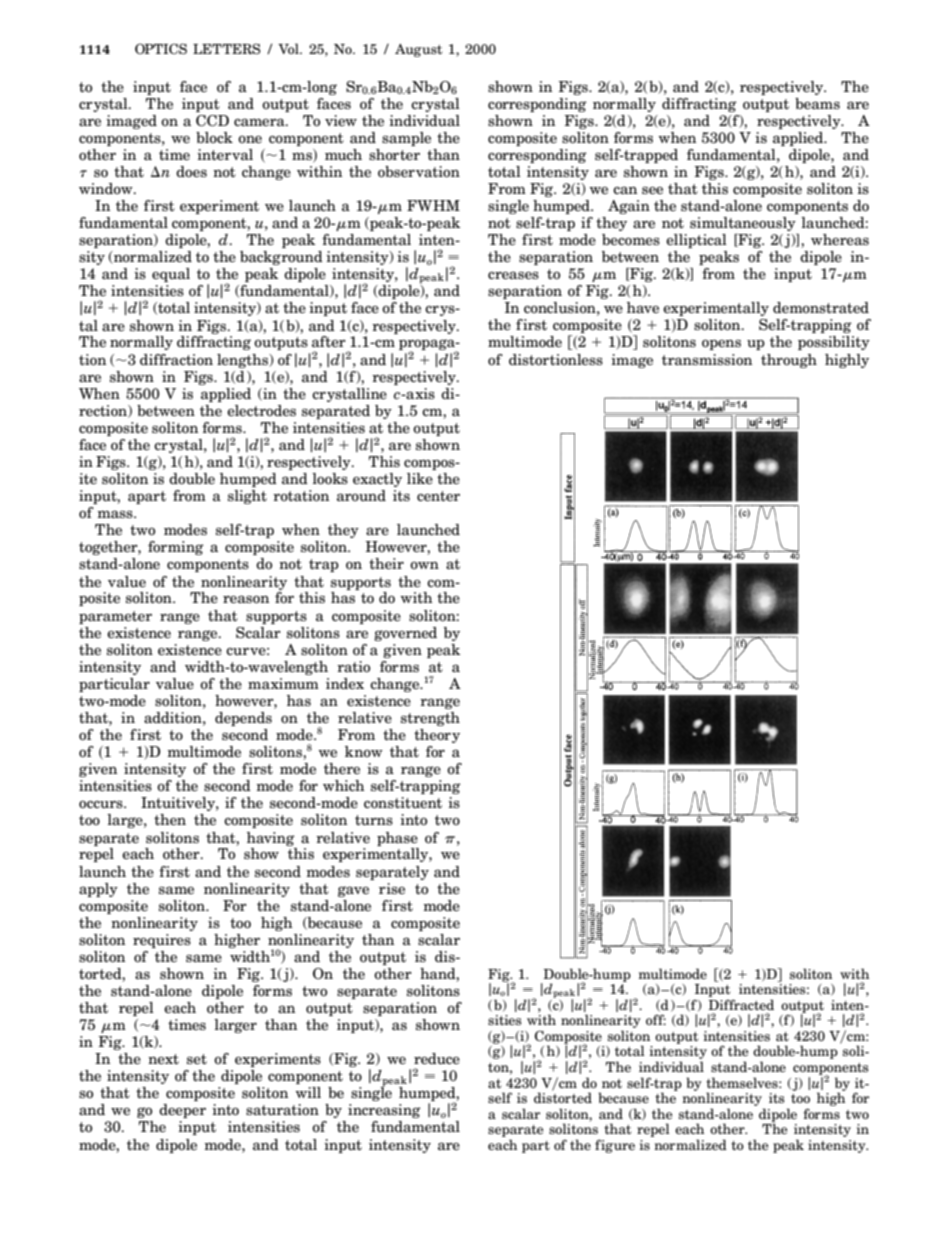 Image resolution: width=952 pixels, height=1233 pixels. Describe the element at coordinates (405, 634) in the screenshot. I see `governed` at that location.
